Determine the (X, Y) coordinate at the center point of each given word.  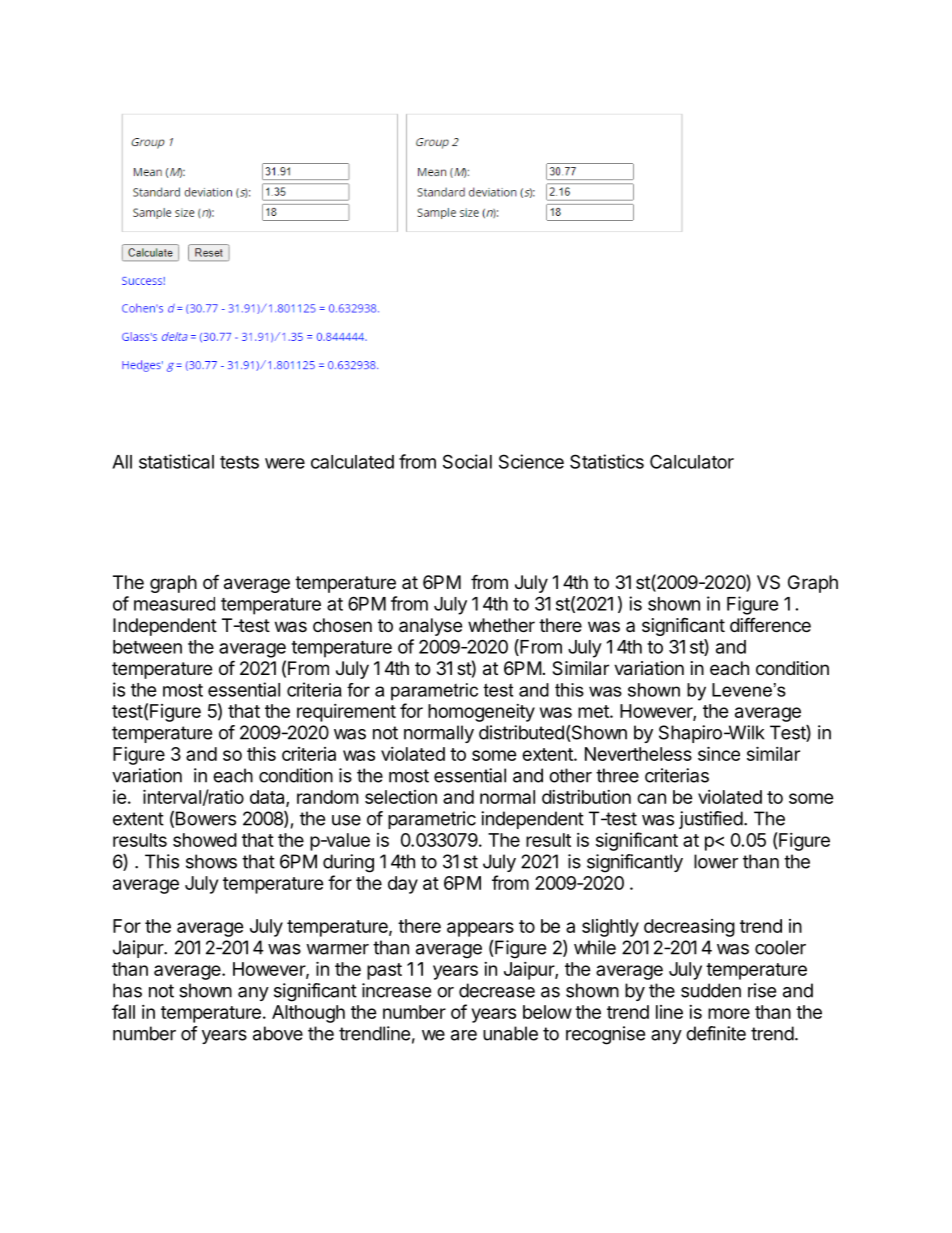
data (268, 798)
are (464, 1035)
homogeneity (481, 713)
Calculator (692, 461)
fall (123, 1011)
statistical (176, 461)
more (729, 1013)
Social (467, 461)
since (719, 753)
